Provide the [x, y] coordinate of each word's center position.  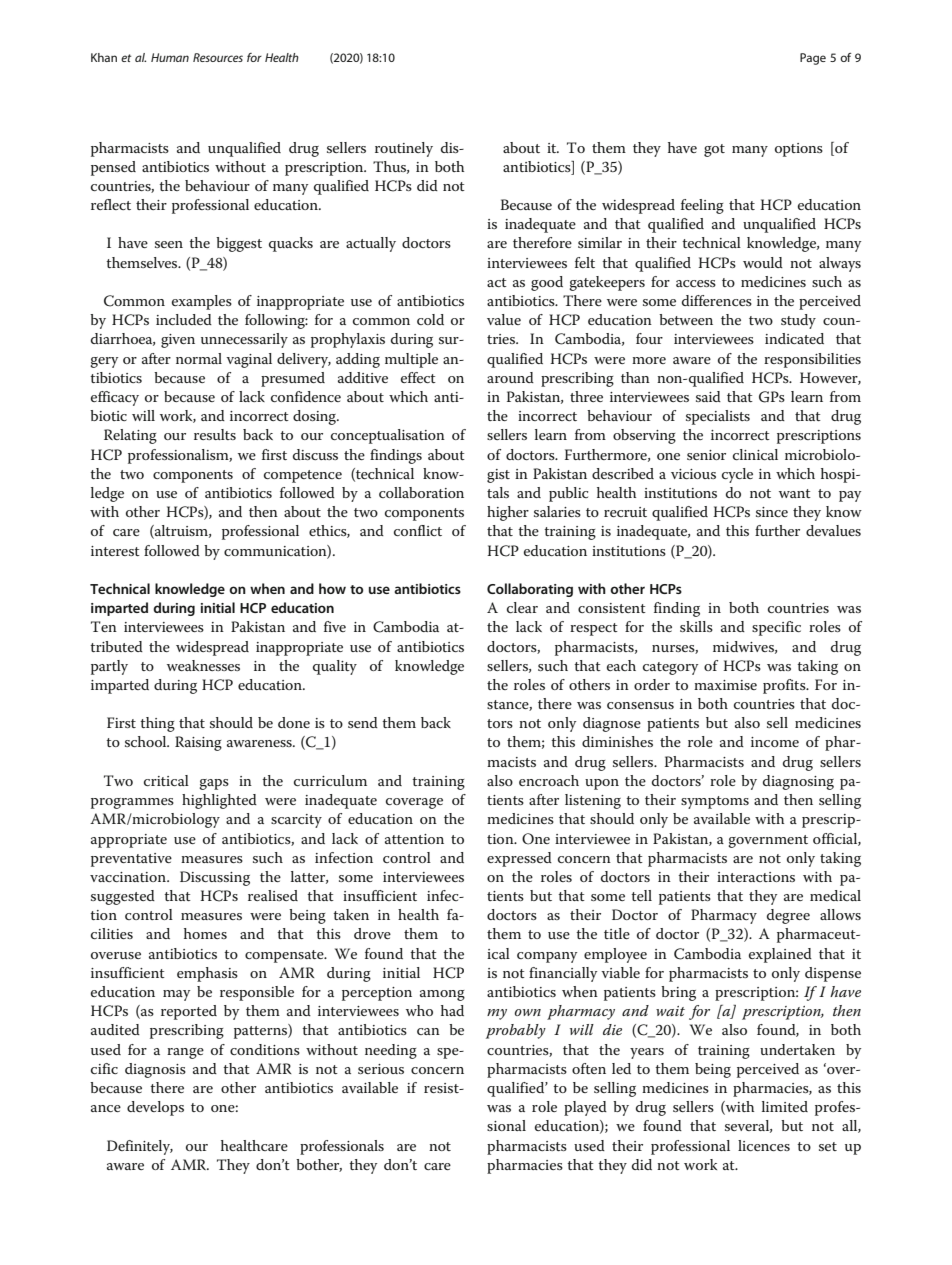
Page [813, 59]
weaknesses [203, 665]
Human [170, 57]
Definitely [140, 1147]
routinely [404, 149]
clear [522, 607]
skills [696, 626]
